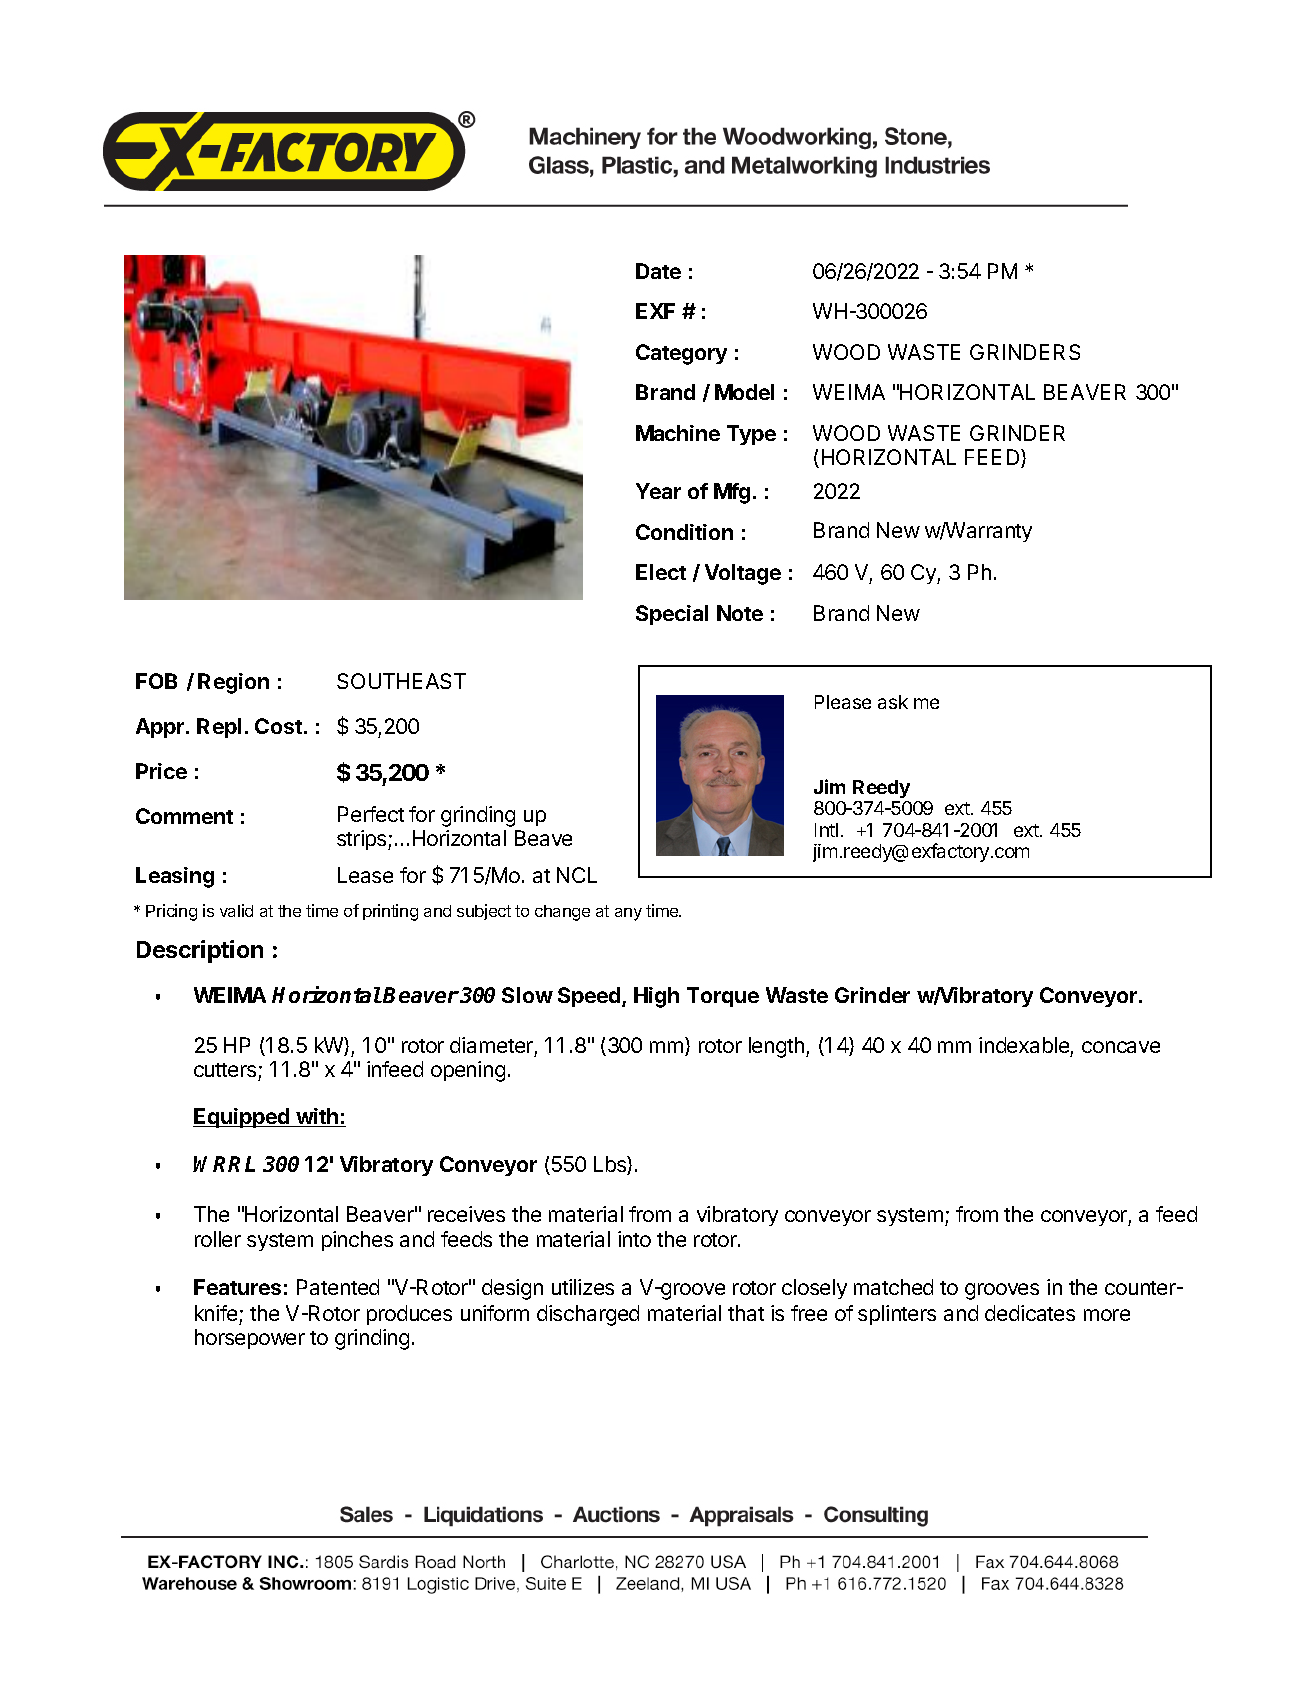 The width and height of the page is (1307, 1691). Describe the element at coordinates (661, 572) in the page. I see `Elect` at that location.
